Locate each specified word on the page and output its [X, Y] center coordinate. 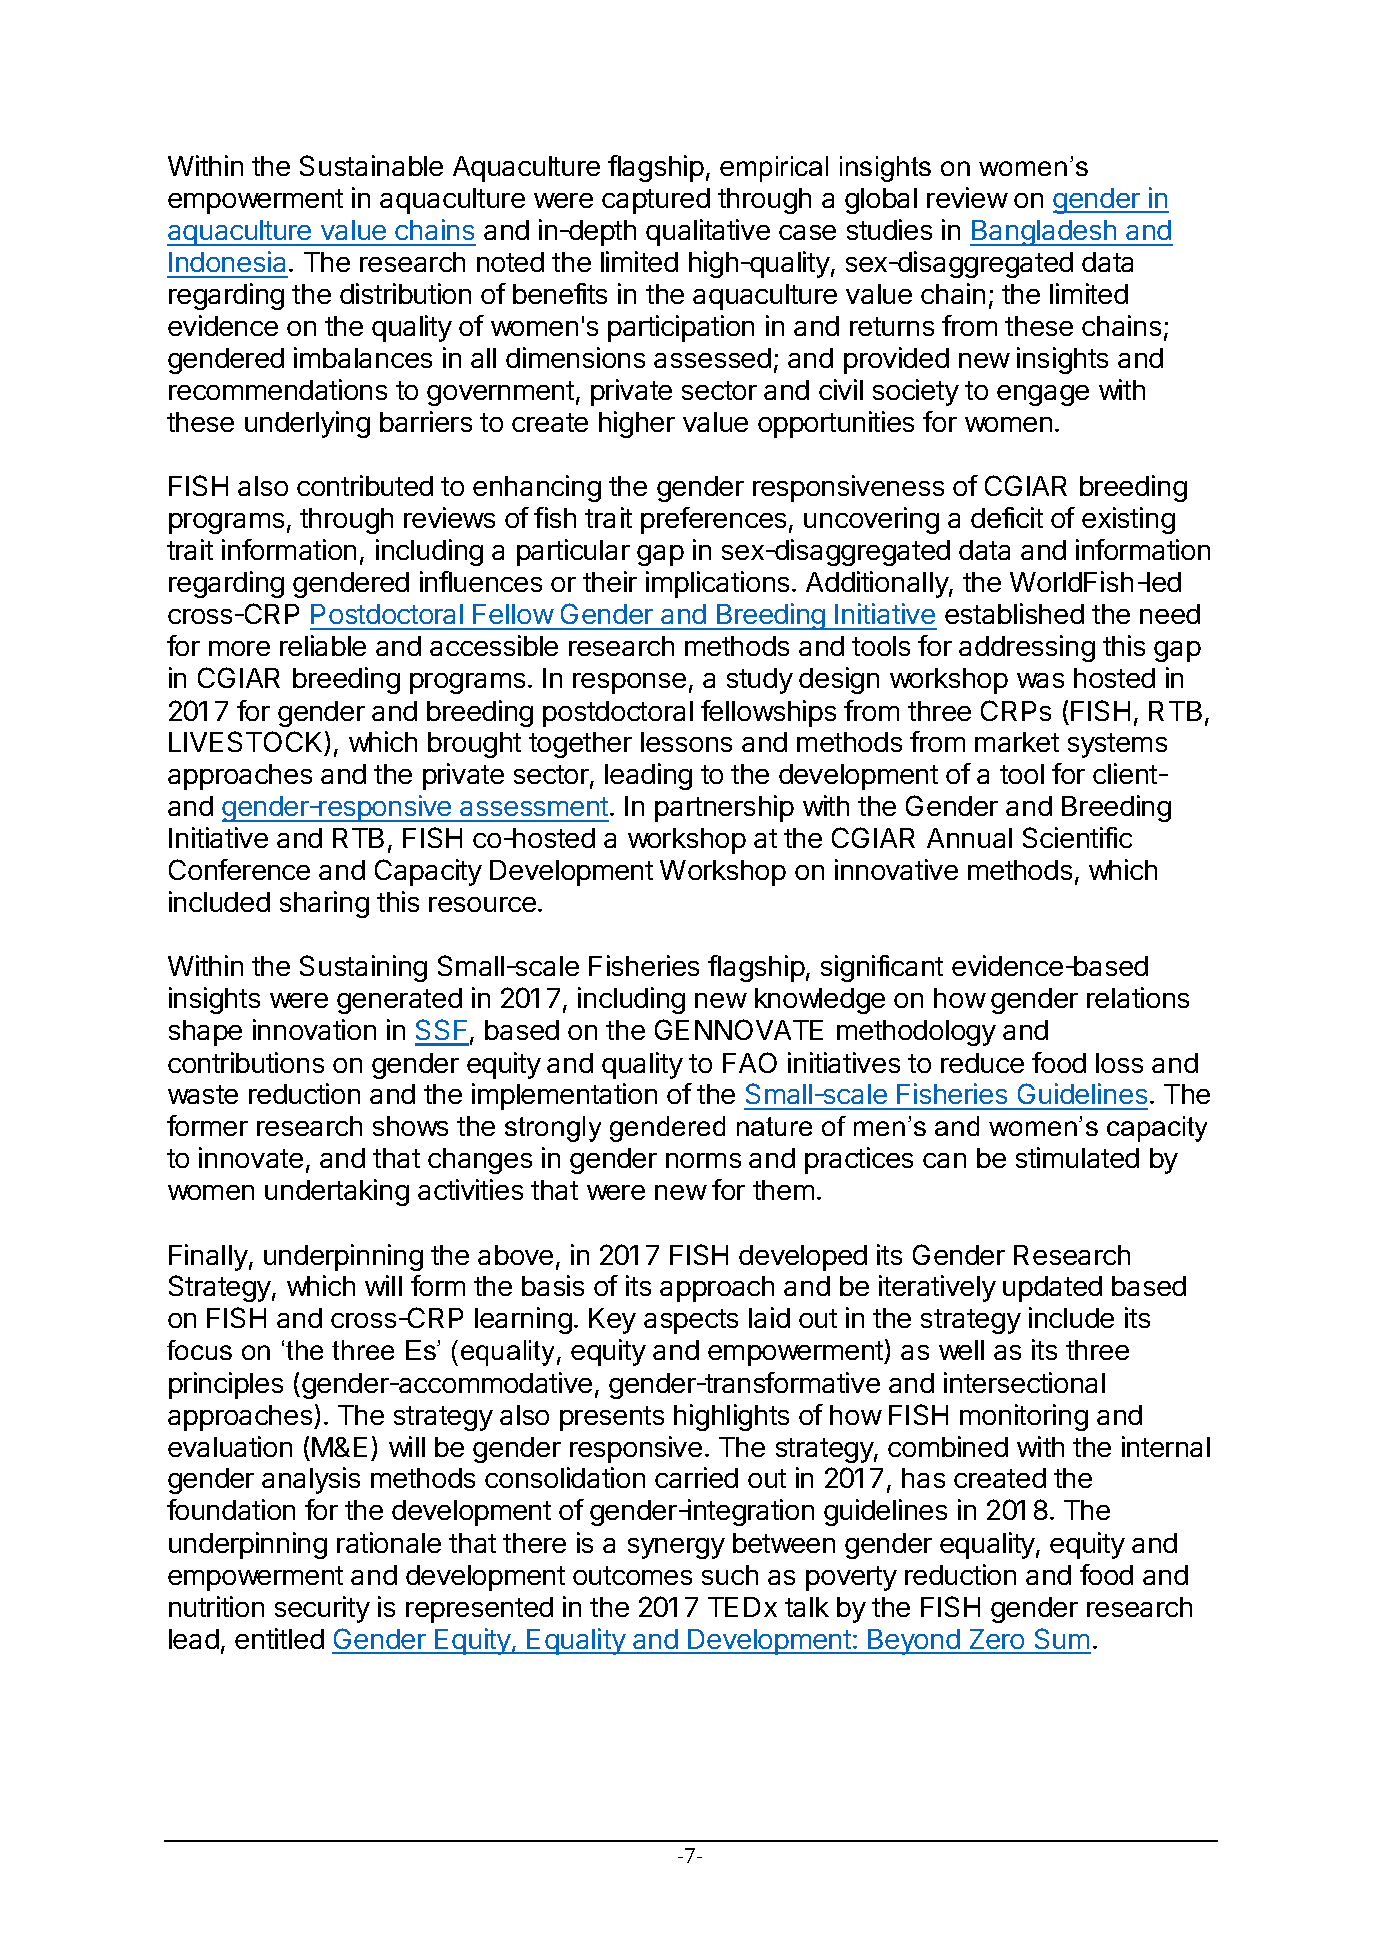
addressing [1027, 648]
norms [703, 1160]
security [322, 1609]
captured [656, 201]
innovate [251, 1157]
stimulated [1077, 1157]
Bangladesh [1044, 233]
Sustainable [371, 165]
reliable [323, 645]
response [629, 683]
